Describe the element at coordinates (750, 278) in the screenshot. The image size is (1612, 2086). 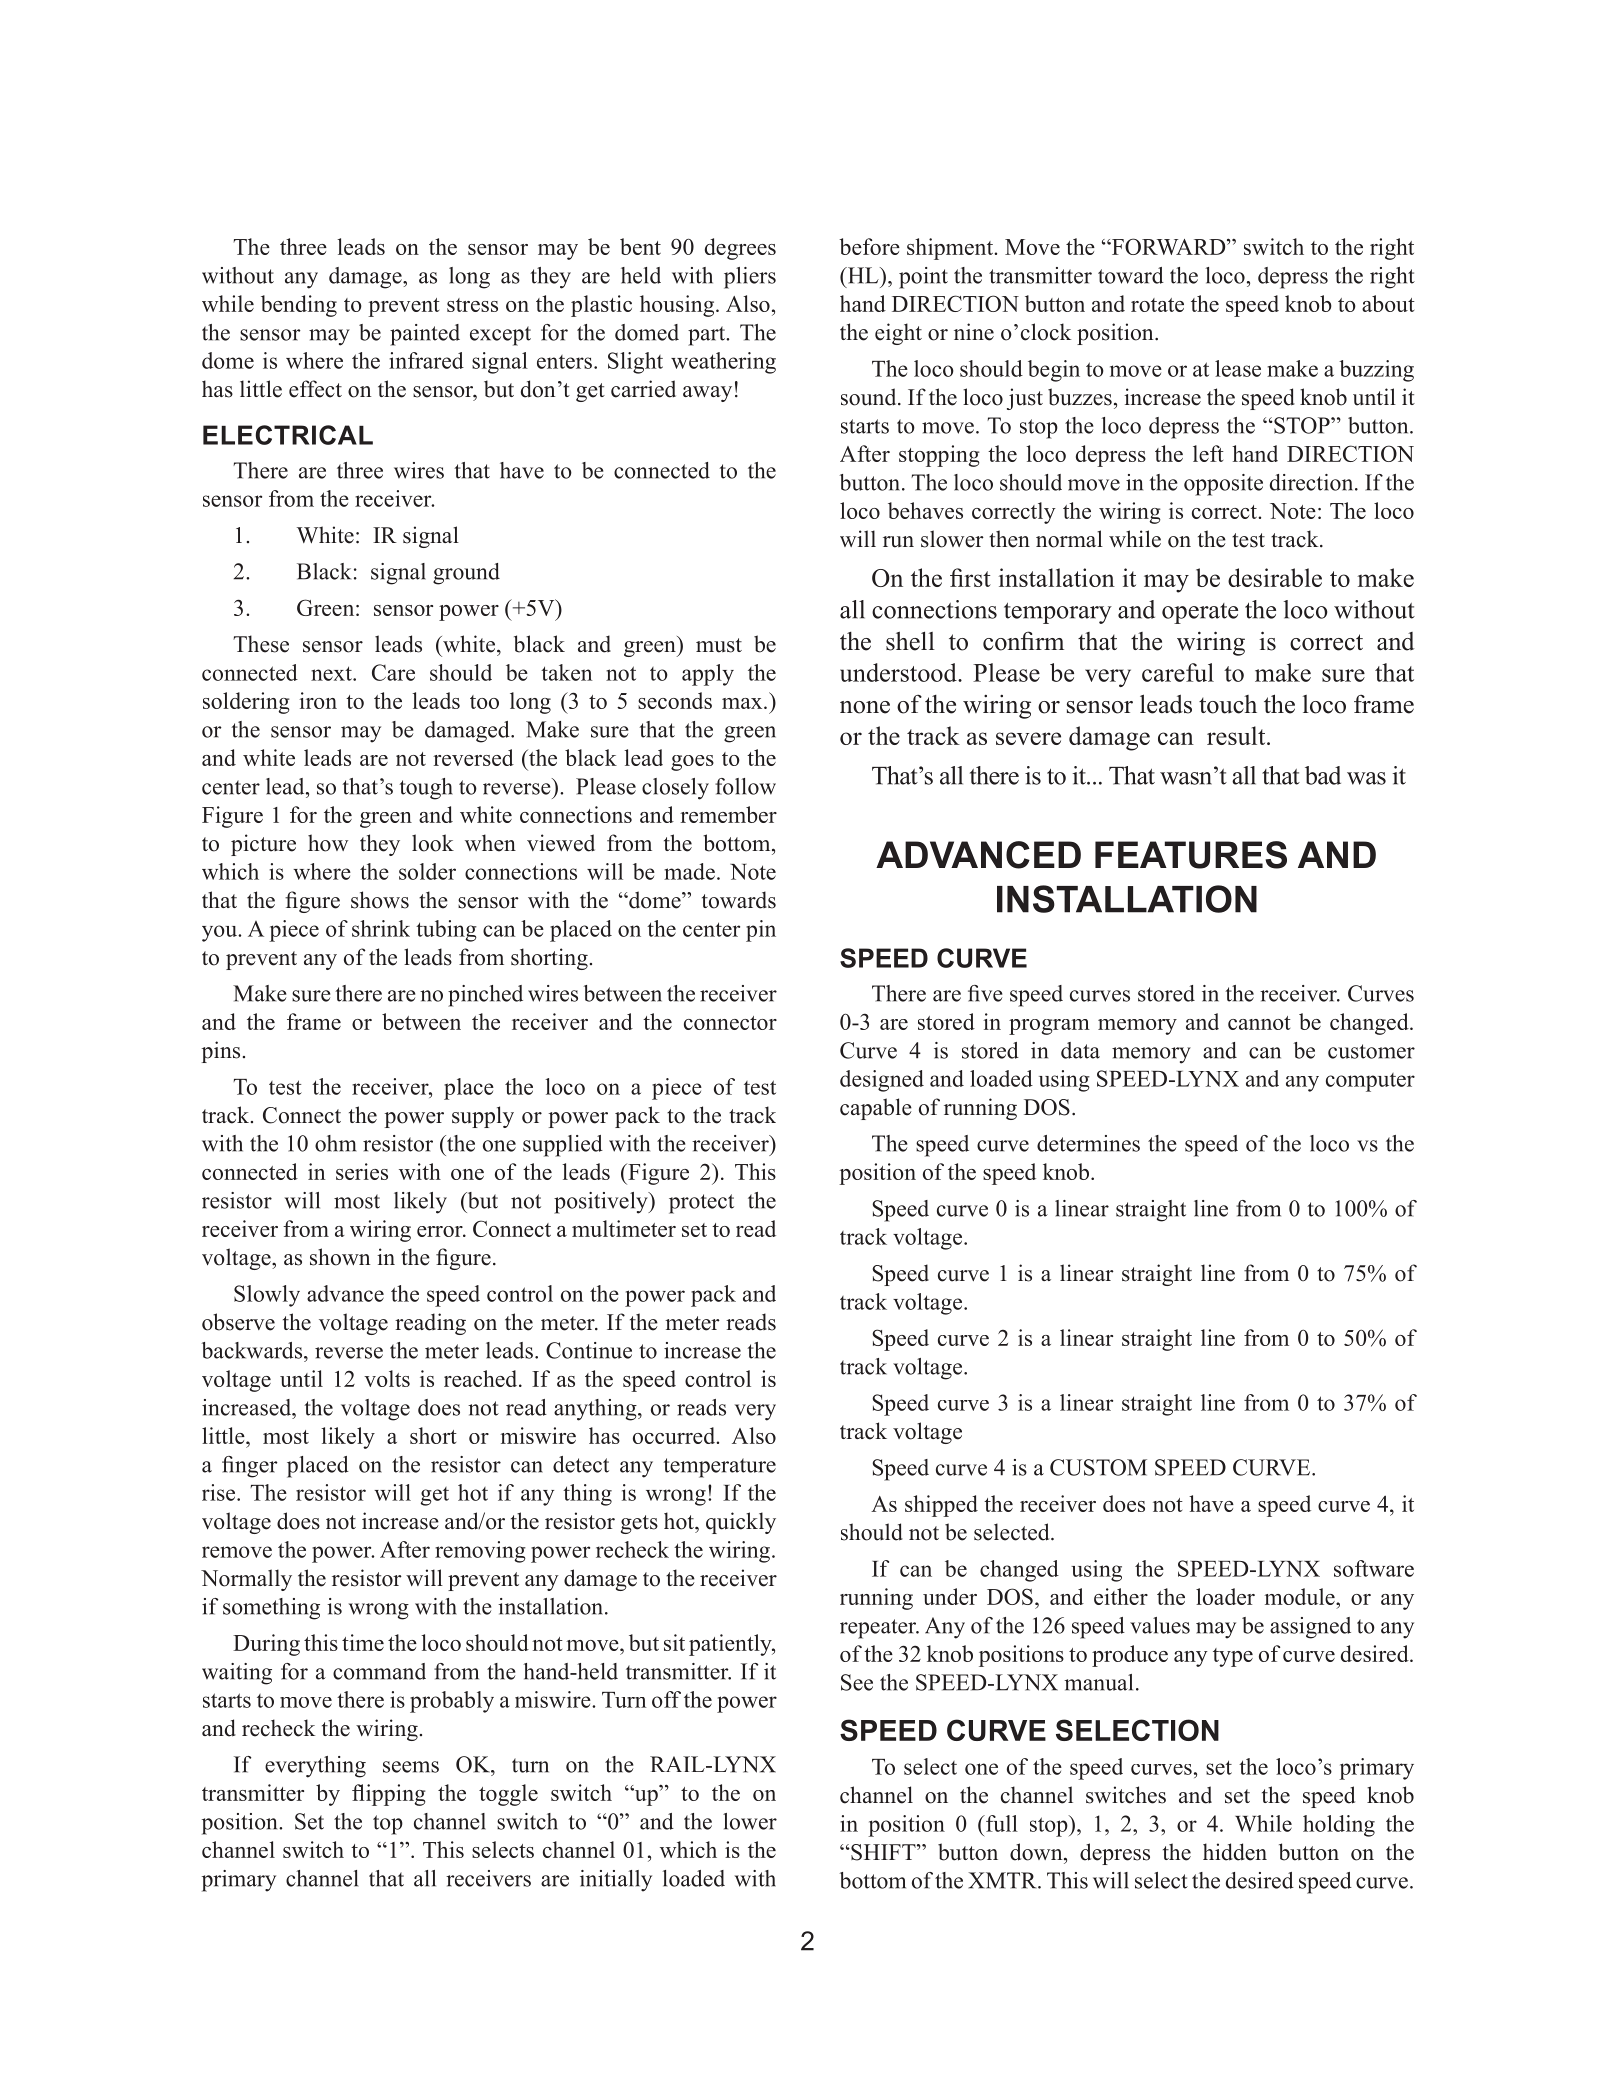
I see `pliers` at that location.
